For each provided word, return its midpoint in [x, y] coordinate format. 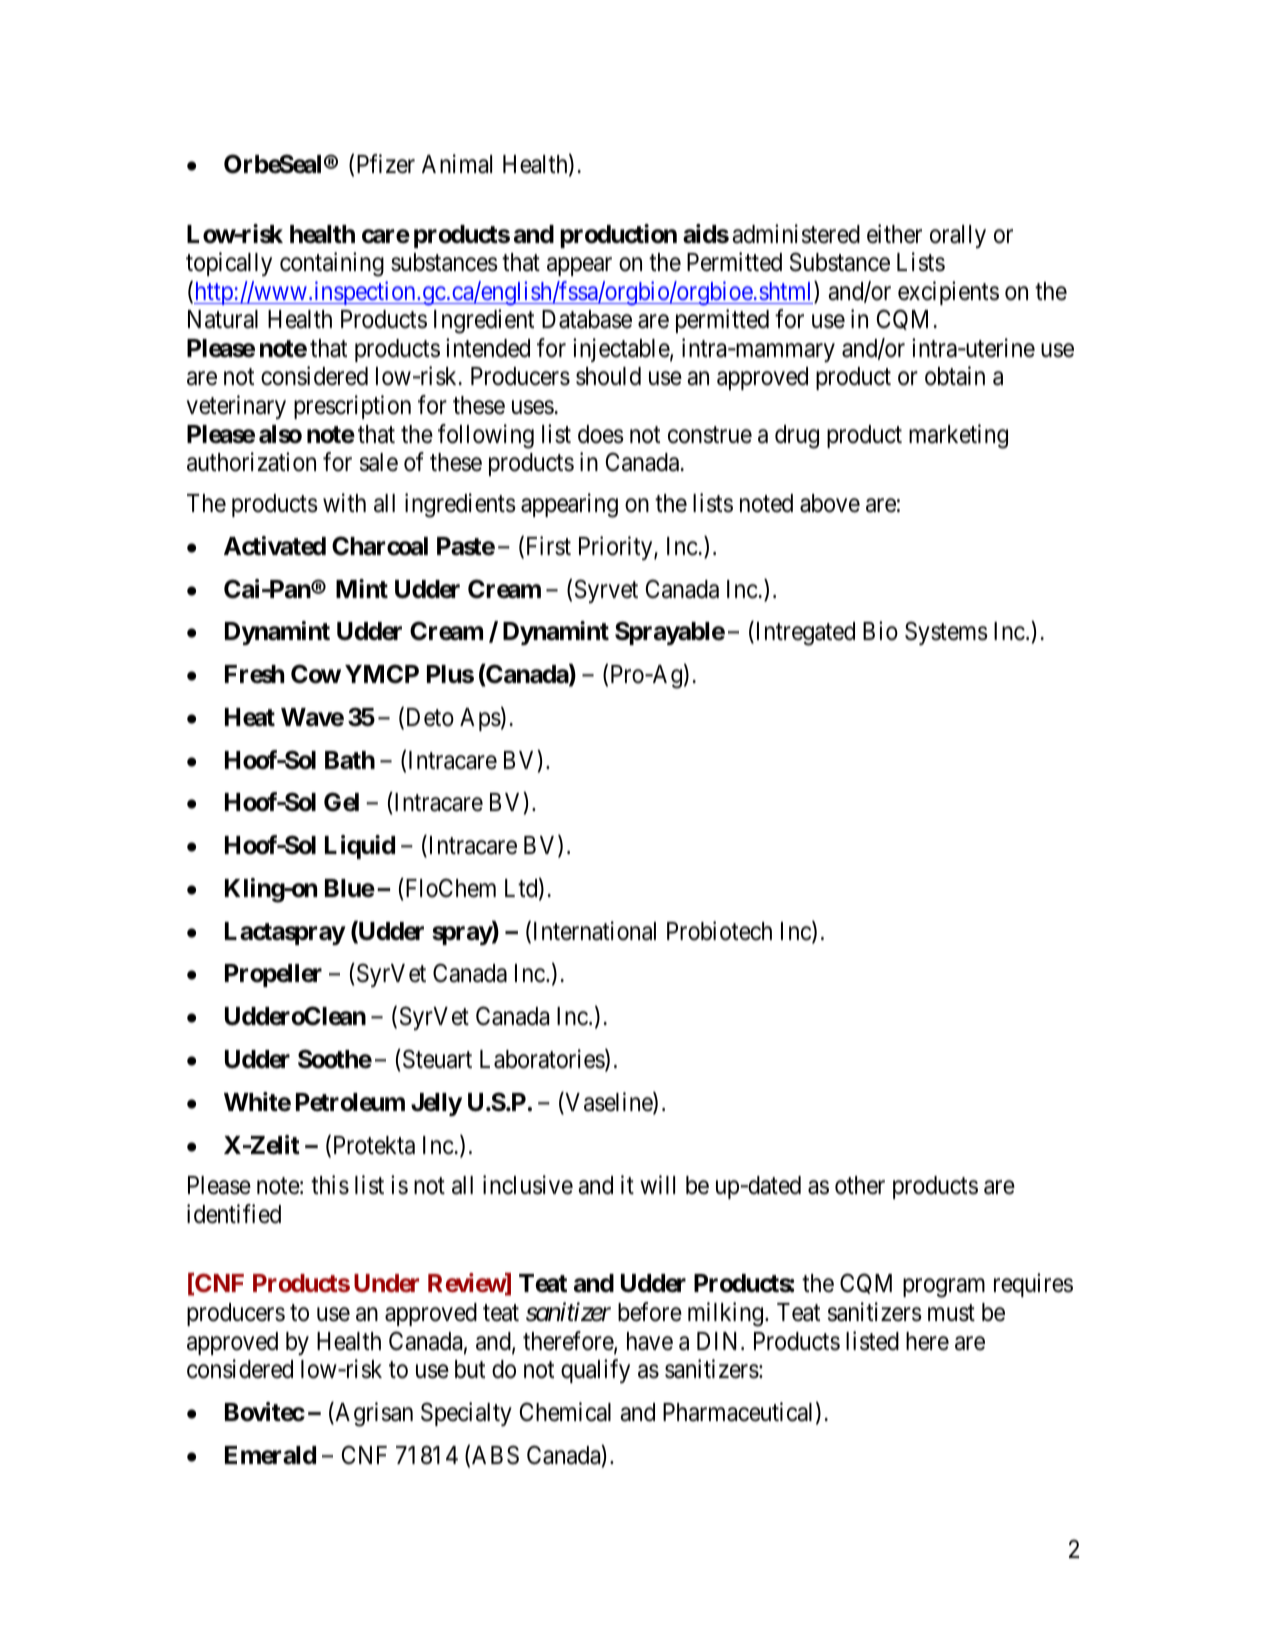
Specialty [466, 1414]
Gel [341, 802]
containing [332, 264]
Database [587, 319]
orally [958, 236]
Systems [946, 633]
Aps [480, 719]
